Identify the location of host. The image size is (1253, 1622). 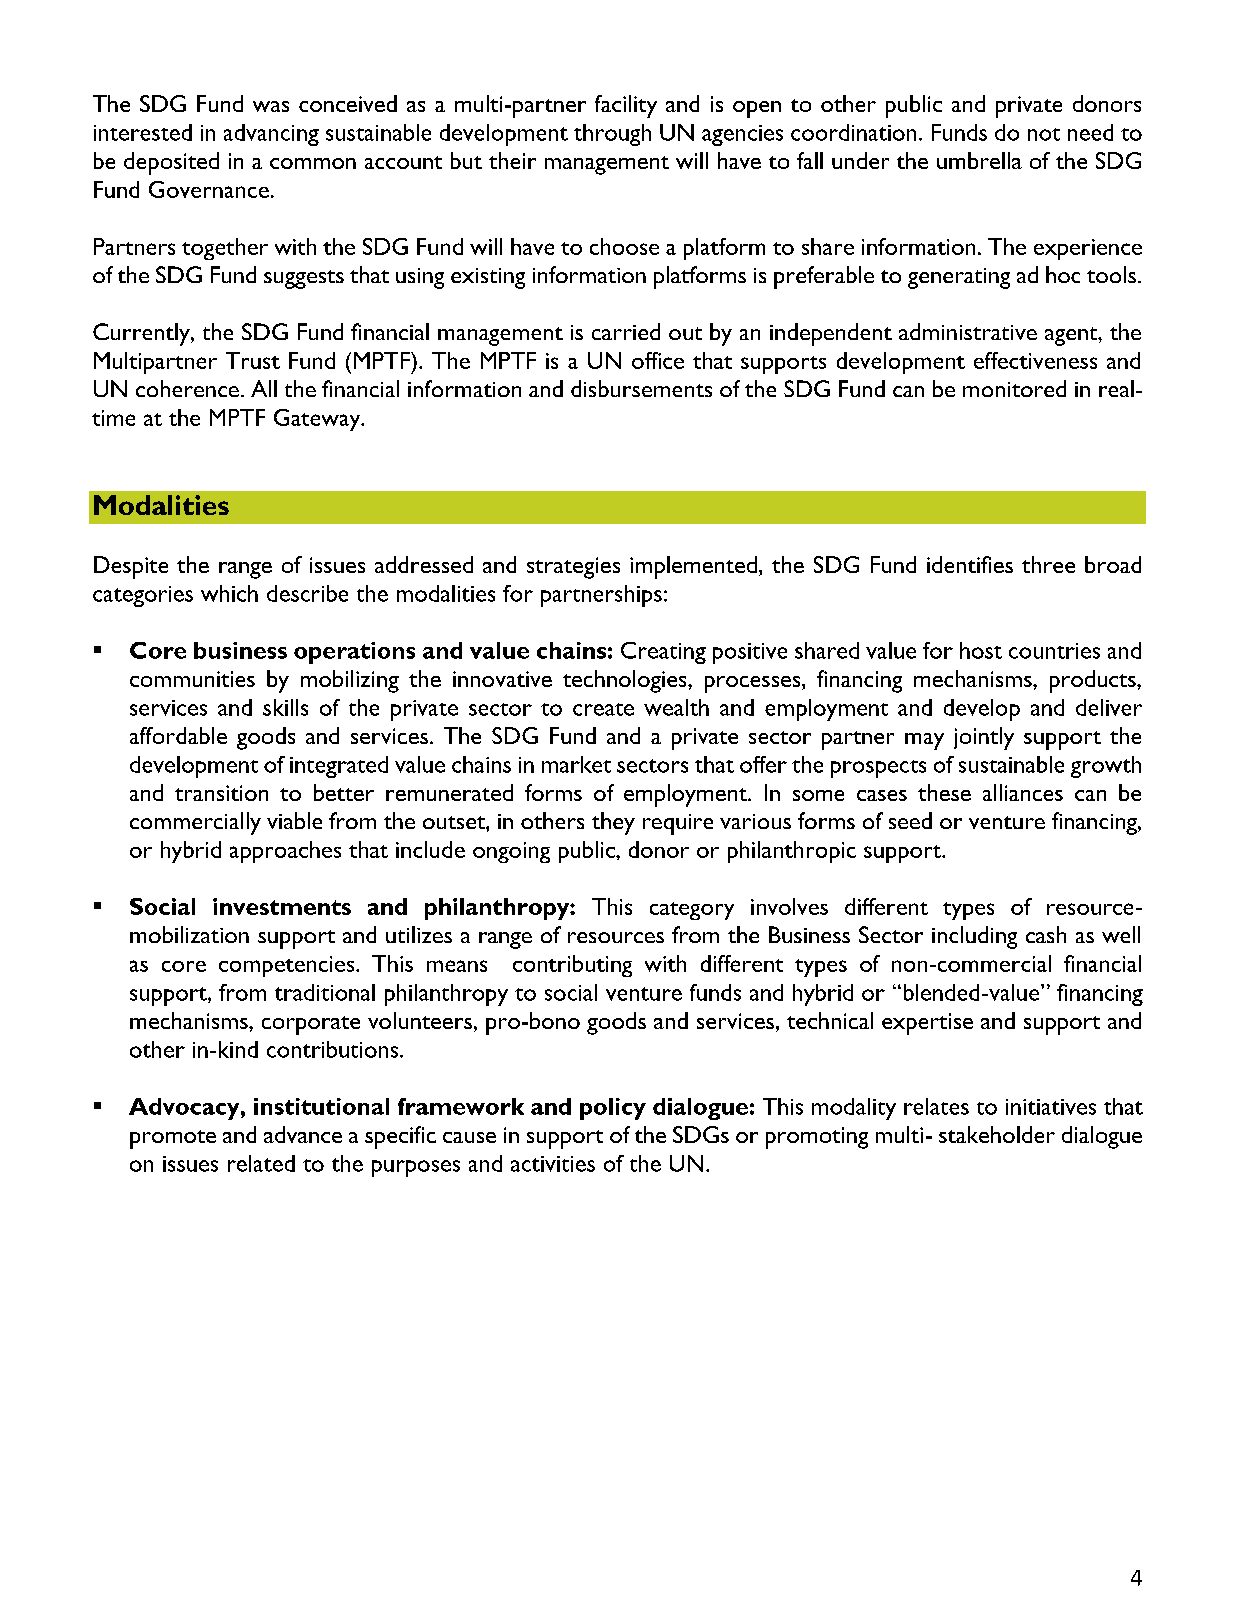
(981, 650).
